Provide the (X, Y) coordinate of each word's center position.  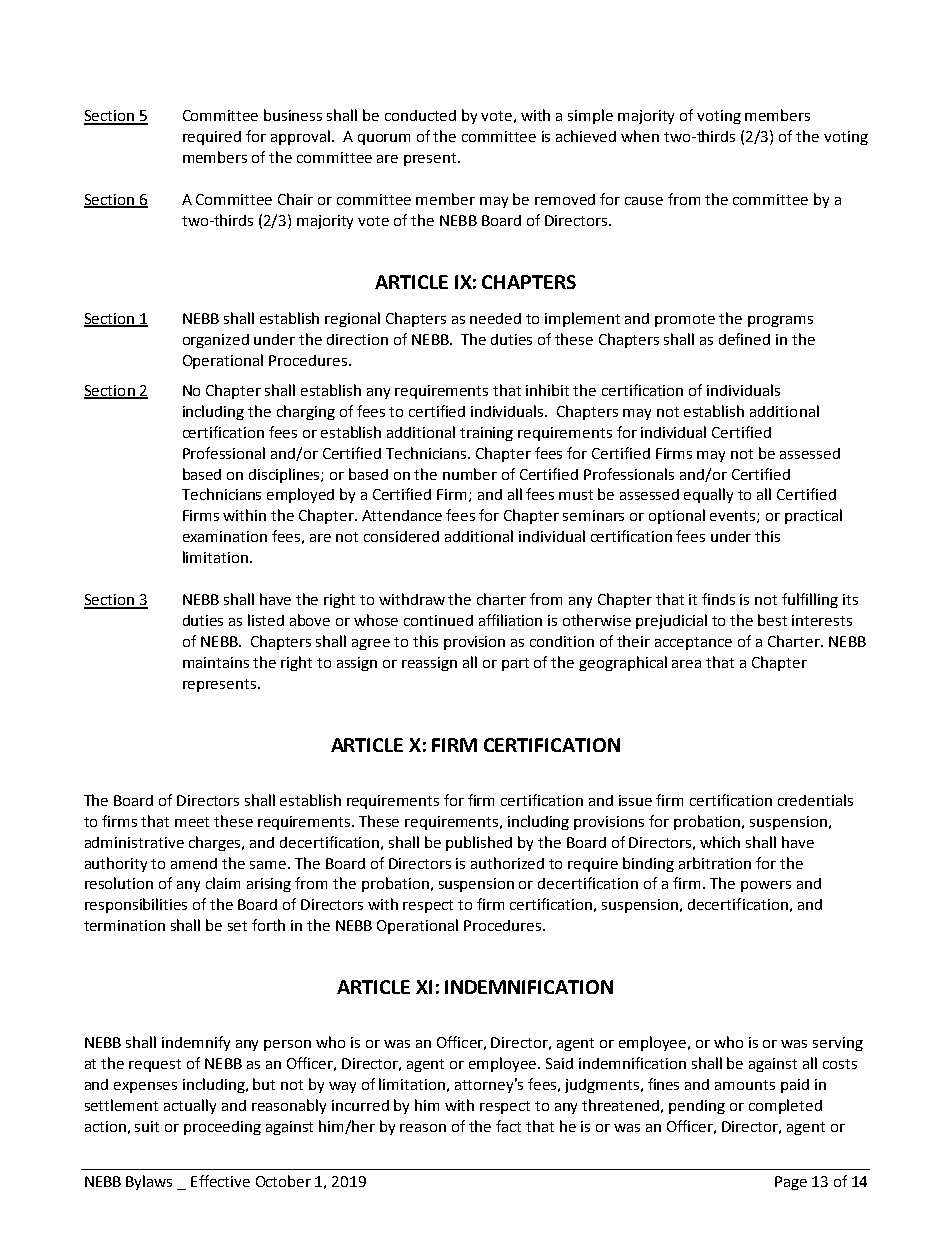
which (720, 842)
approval (300, 137)
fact (508, 1126)
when (640, 136)
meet (192, 822)
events (734, 517)
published (479, 843)
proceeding (222, 1128)
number (470, 474)
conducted (420, 115)
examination (225, 536)
